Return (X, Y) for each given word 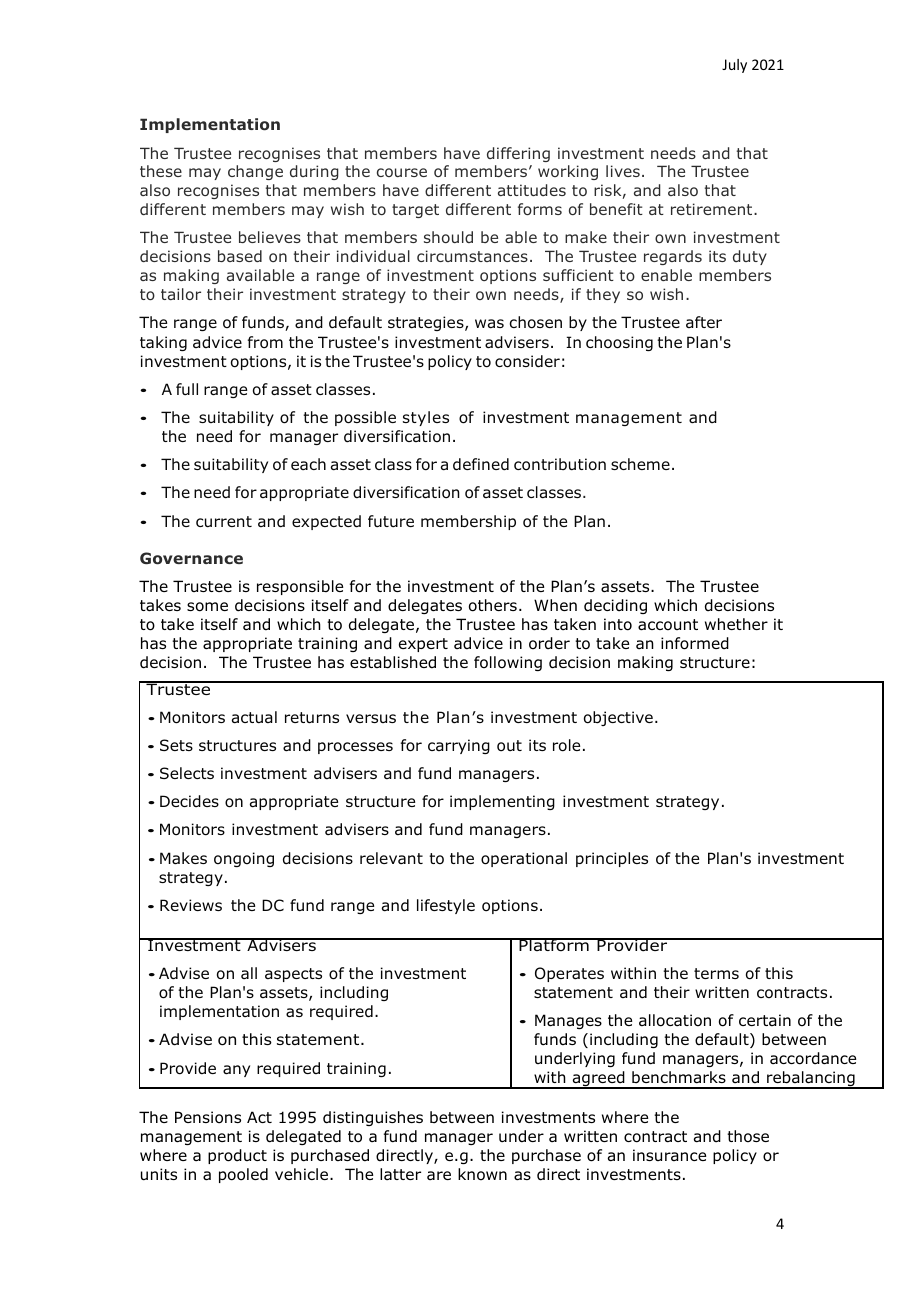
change (255, 172)
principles (612, 859)
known (482, 1174)
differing (518, 154)
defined (481, 464)
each (308, 464)
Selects (187, 773)
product (237, 1156)
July (734, 66)
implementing (502, 802)
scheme (640, 464)
